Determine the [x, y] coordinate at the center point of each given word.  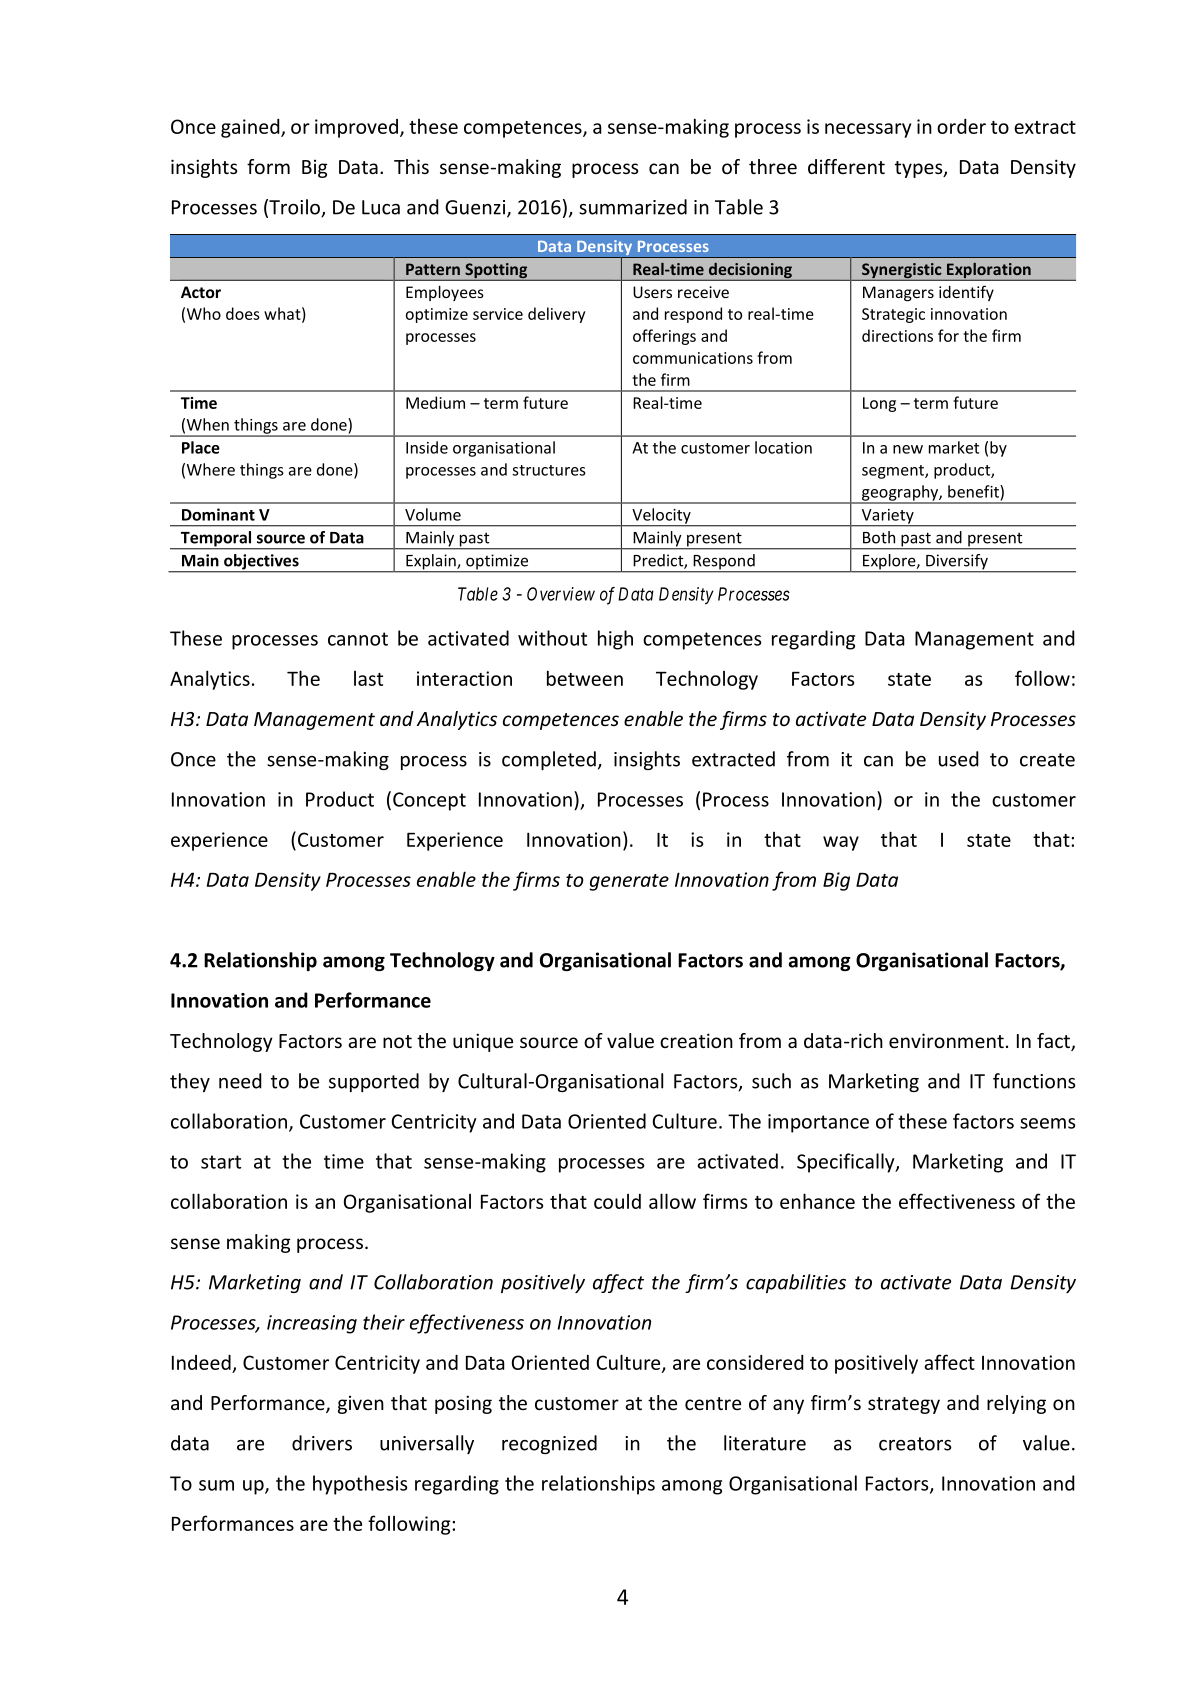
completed [549, 760]
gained [251, 128]
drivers [322, 1443]
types [920, 169]
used [959, 759]
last [368, 678]
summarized [633, 207]
